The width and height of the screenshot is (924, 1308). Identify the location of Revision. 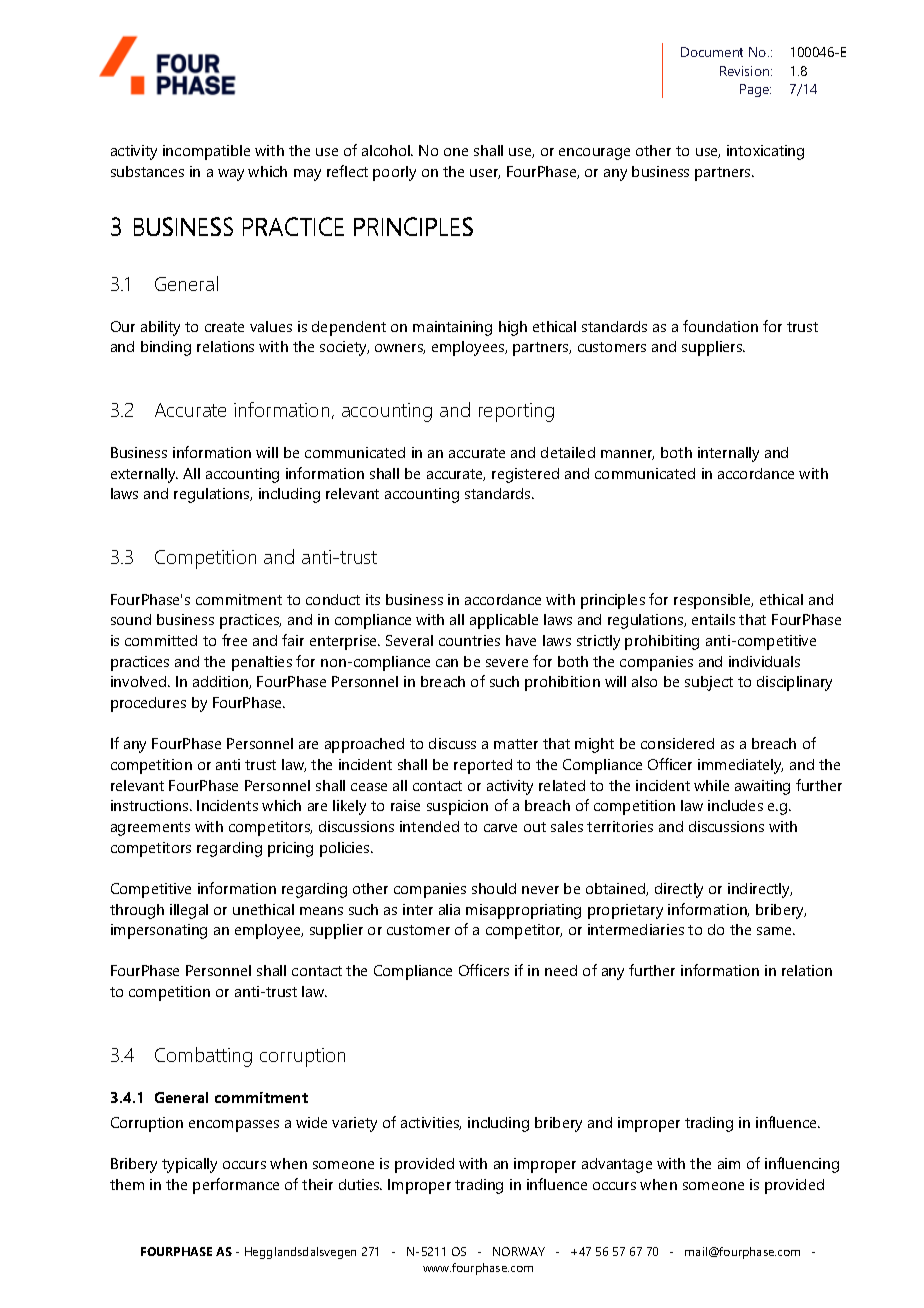
(746, 71).
